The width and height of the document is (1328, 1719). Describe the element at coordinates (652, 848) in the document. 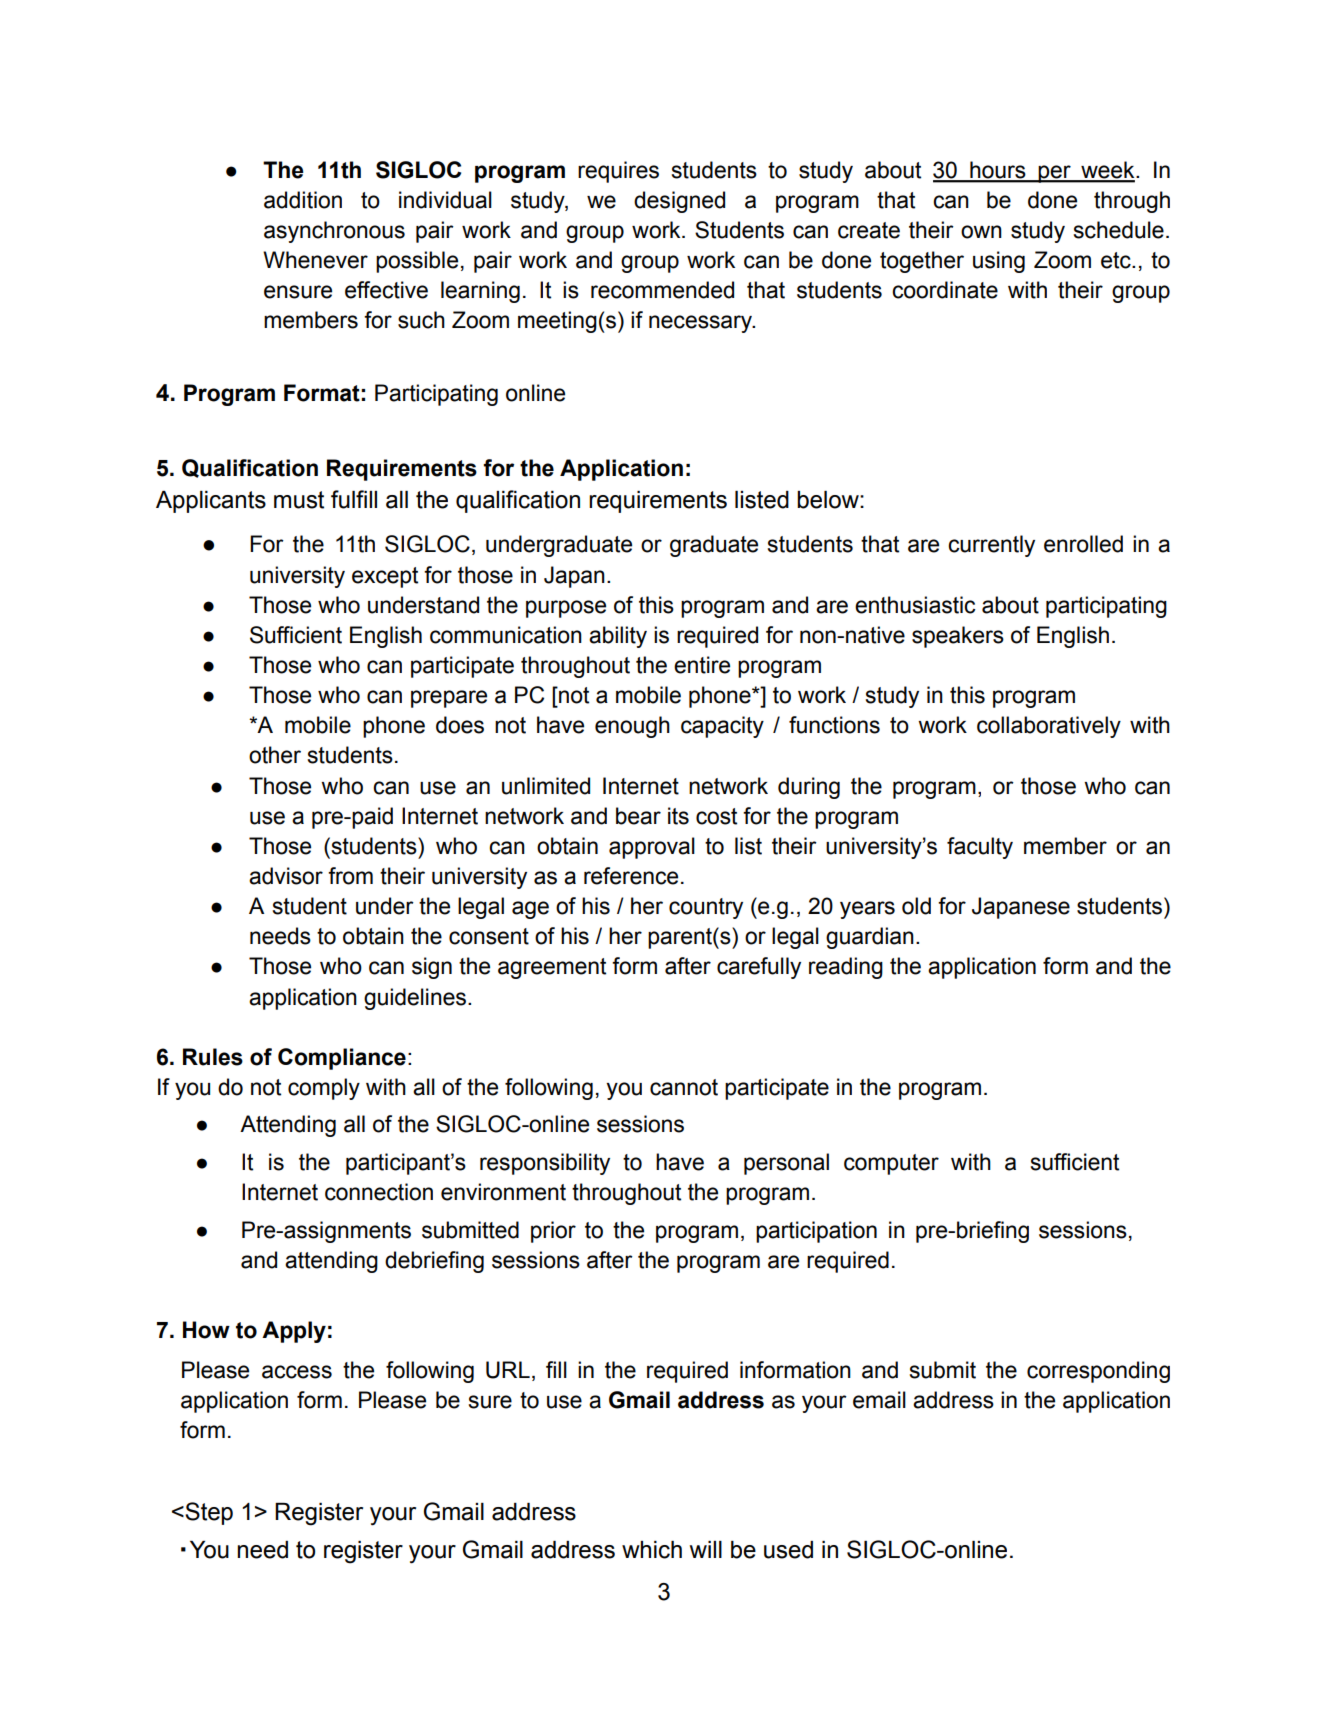

I see `approval` at that location.
